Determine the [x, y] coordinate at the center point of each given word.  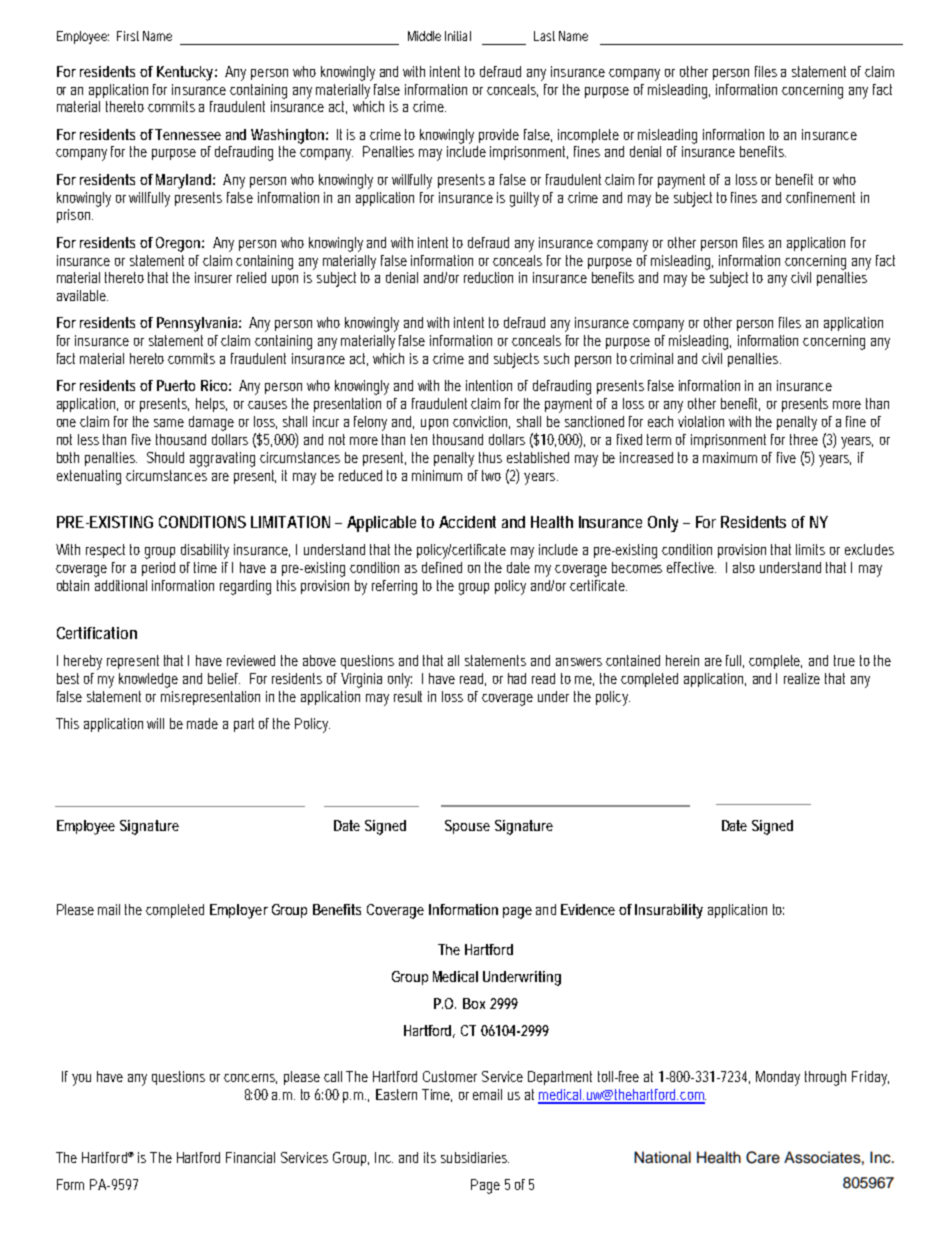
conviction [481, 422]
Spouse [467, 827]
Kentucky [185, 73]
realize [802, 678]
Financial [250, 1157]
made [202, 723]
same [169, 423]
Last [544, 36]
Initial [458, 36]
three [804, 439]
